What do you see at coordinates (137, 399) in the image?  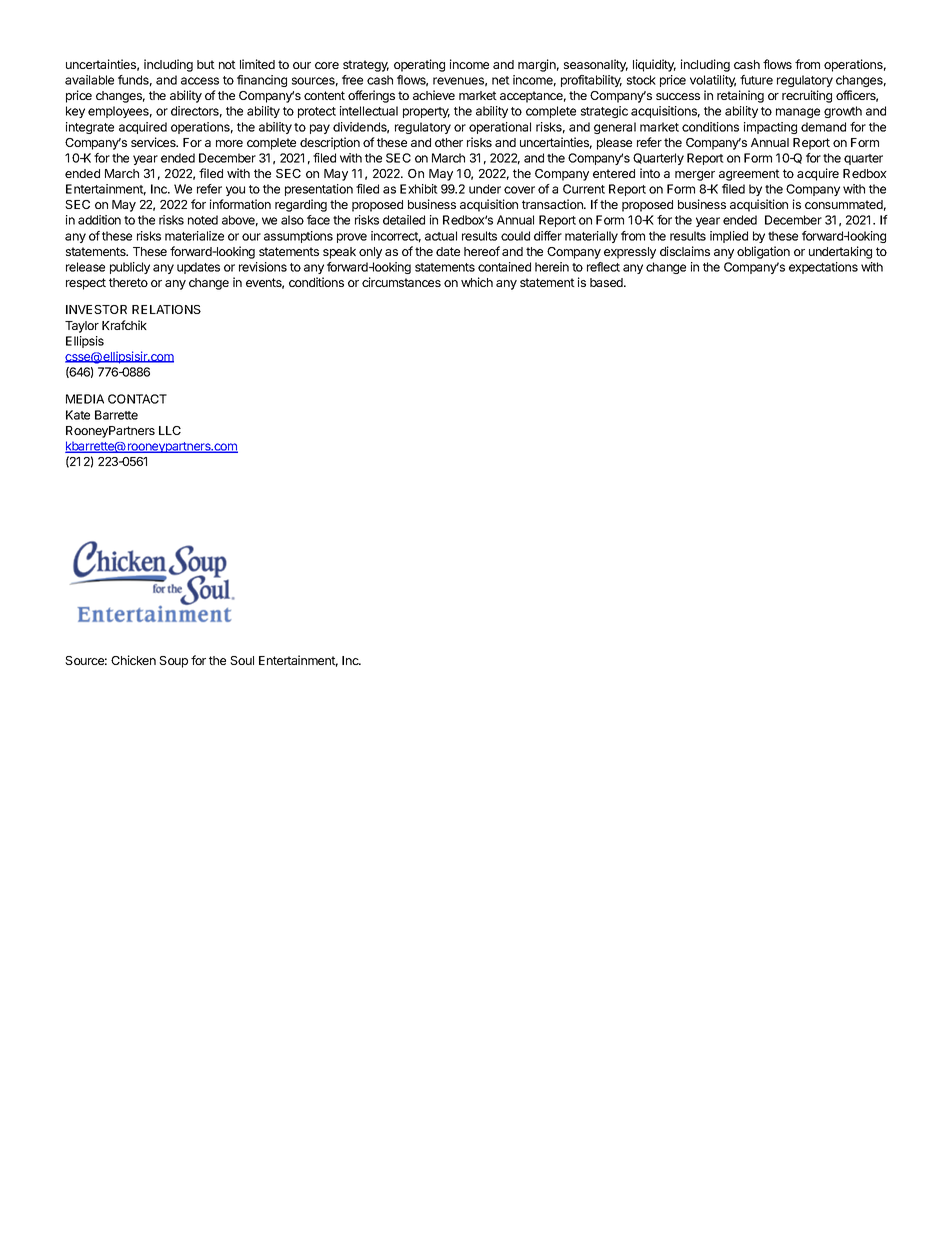 I see `CONTACT` at bounding box center [137, 399].
